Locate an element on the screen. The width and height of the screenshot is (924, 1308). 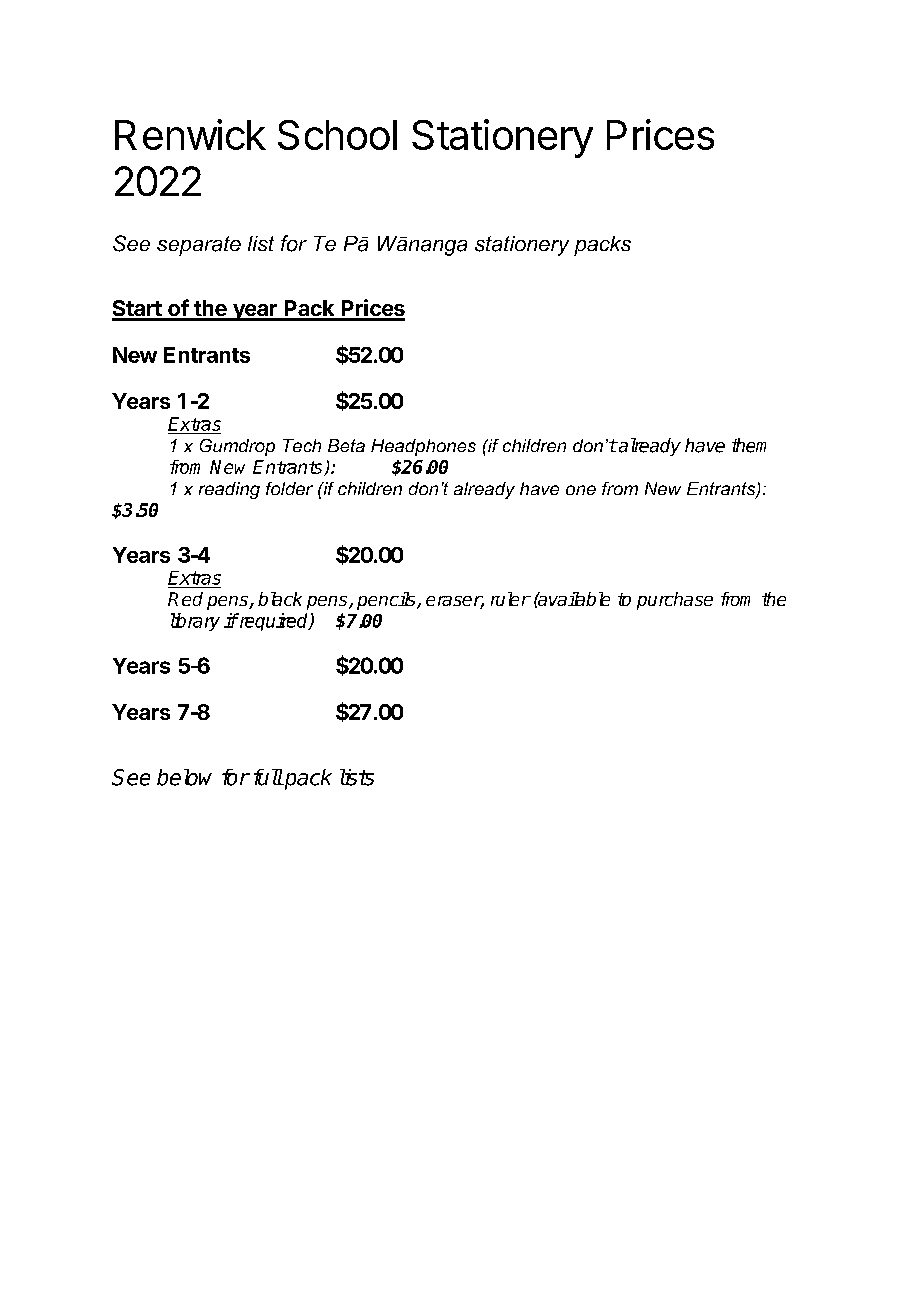
Tech is located at coordinates (302, 445).
